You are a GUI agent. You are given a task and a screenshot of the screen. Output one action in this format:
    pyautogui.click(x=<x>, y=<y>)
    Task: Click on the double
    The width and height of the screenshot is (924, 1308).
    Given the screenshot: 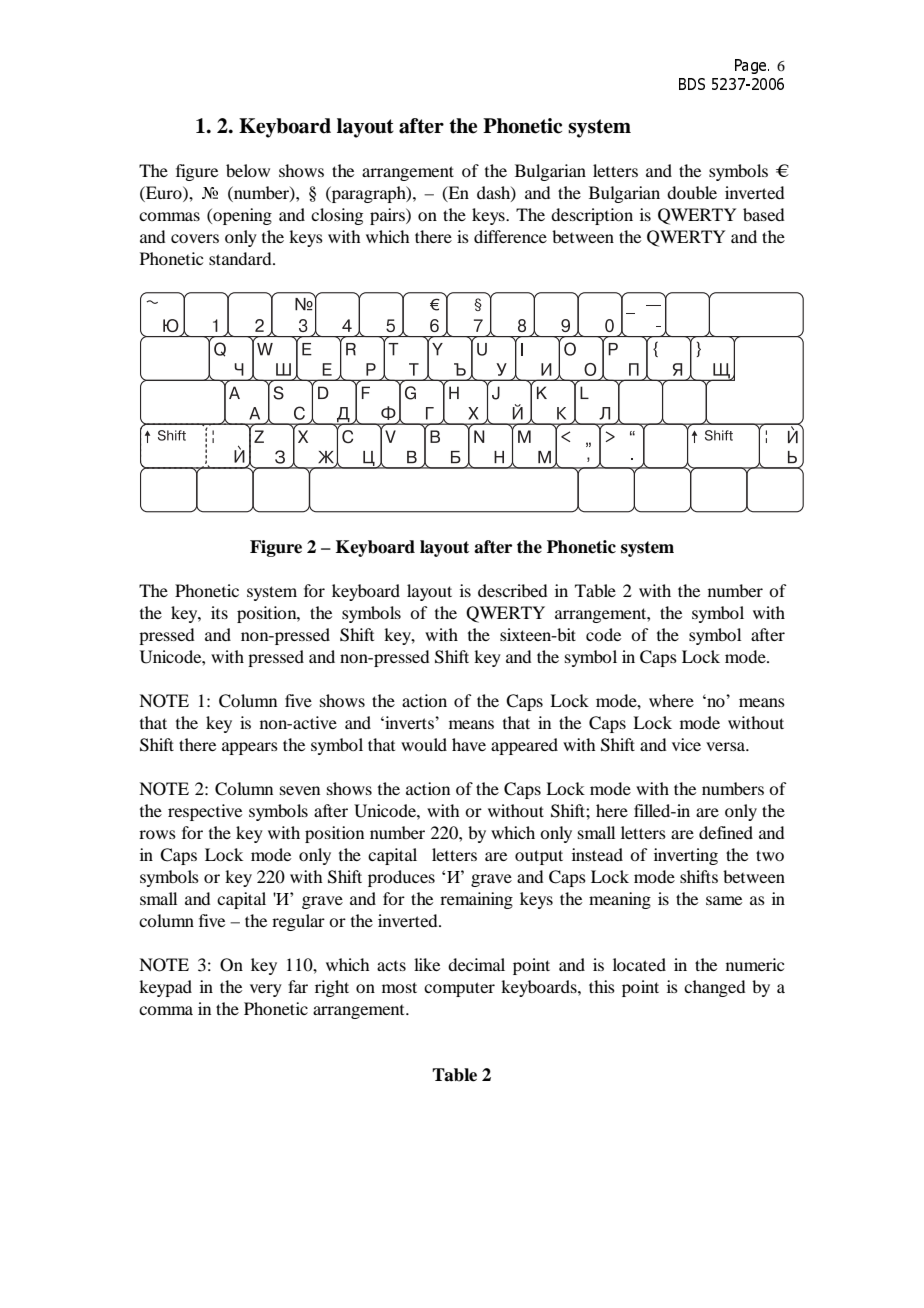 What is the action you would take?
    pyautogui.click(x=692, y=192)
